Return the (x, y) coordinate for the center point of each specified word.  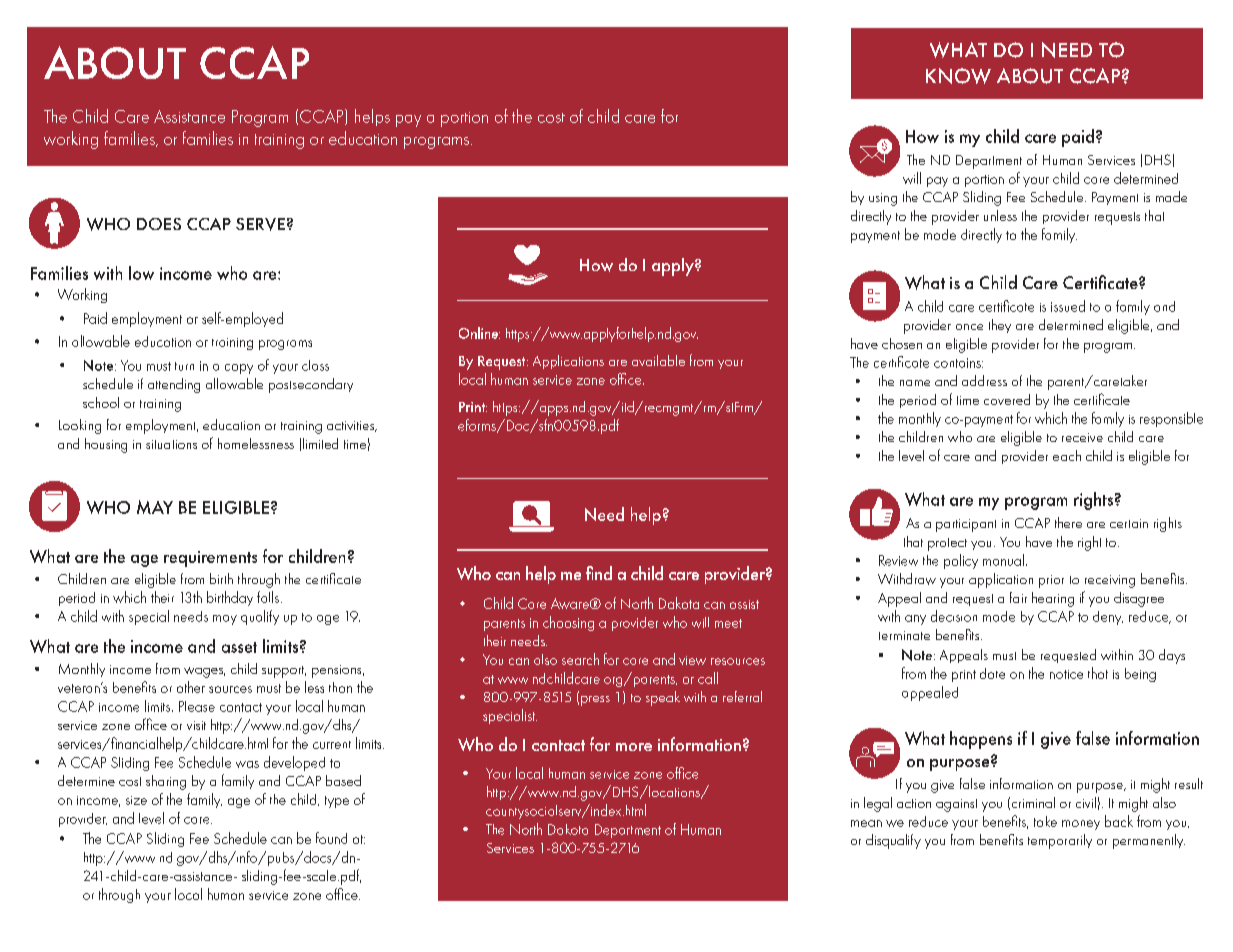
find (599, 573)
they (1000, 326)
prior (1051, 581)
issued (1068, 306)
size (136, 800)
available (658, 360)
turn (184, 366)
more (634, 747)
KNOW (958, 76)
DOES (159, 224)
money (1081, 825)
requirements (210, 559)
